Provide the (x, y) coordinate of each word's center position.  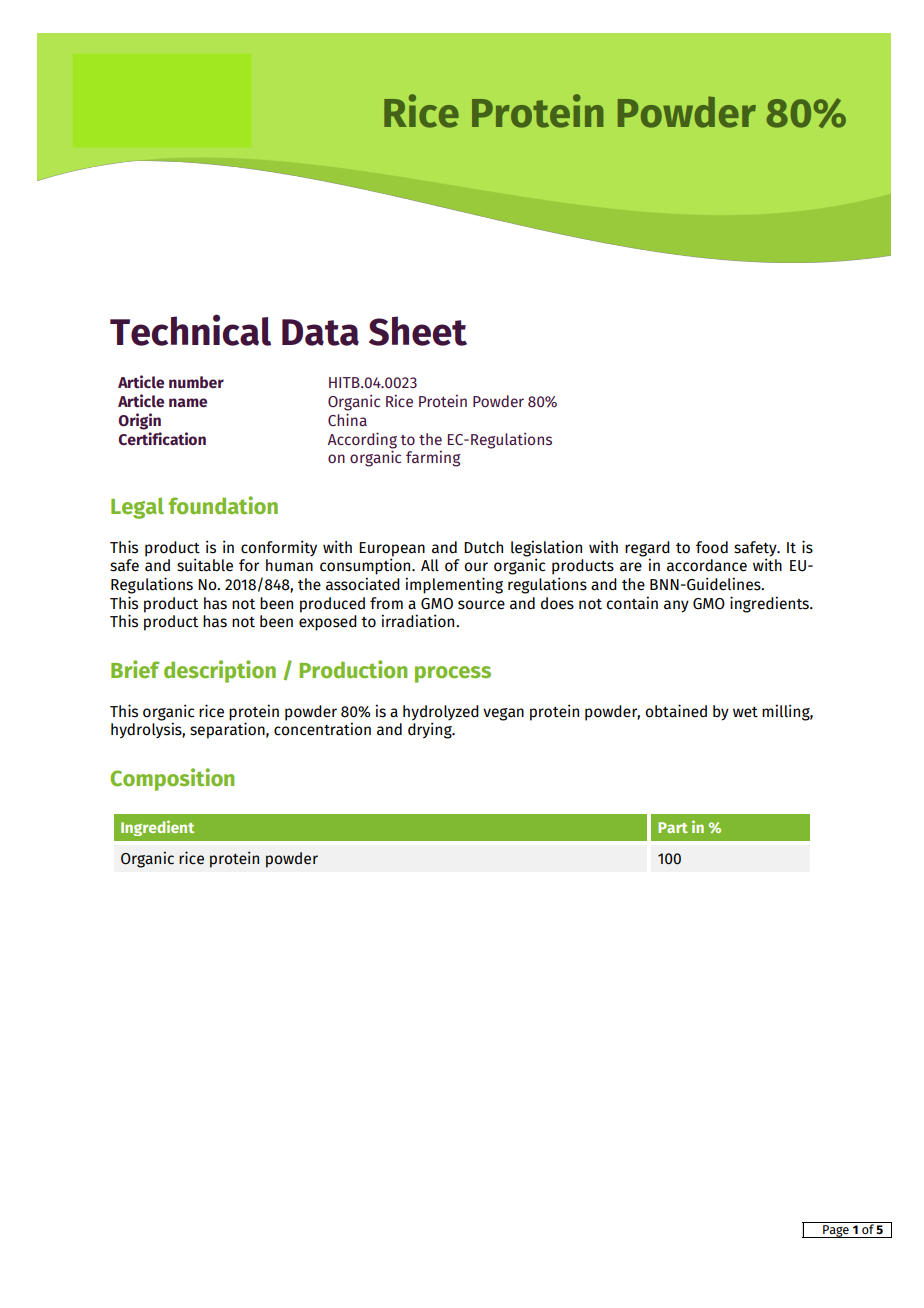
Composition (172, 779)
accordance (707, 565)
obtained (676, 711)
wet (745, 712)
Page (836, 1231)
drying (431, 730)
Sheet (418, 331)
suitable (205, 565)
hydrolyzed (441, 714)
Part (673, 827)
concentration (322, 729)
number (196, 382)
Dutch (483, 547)
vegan (503, 714)
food (712, 547)
